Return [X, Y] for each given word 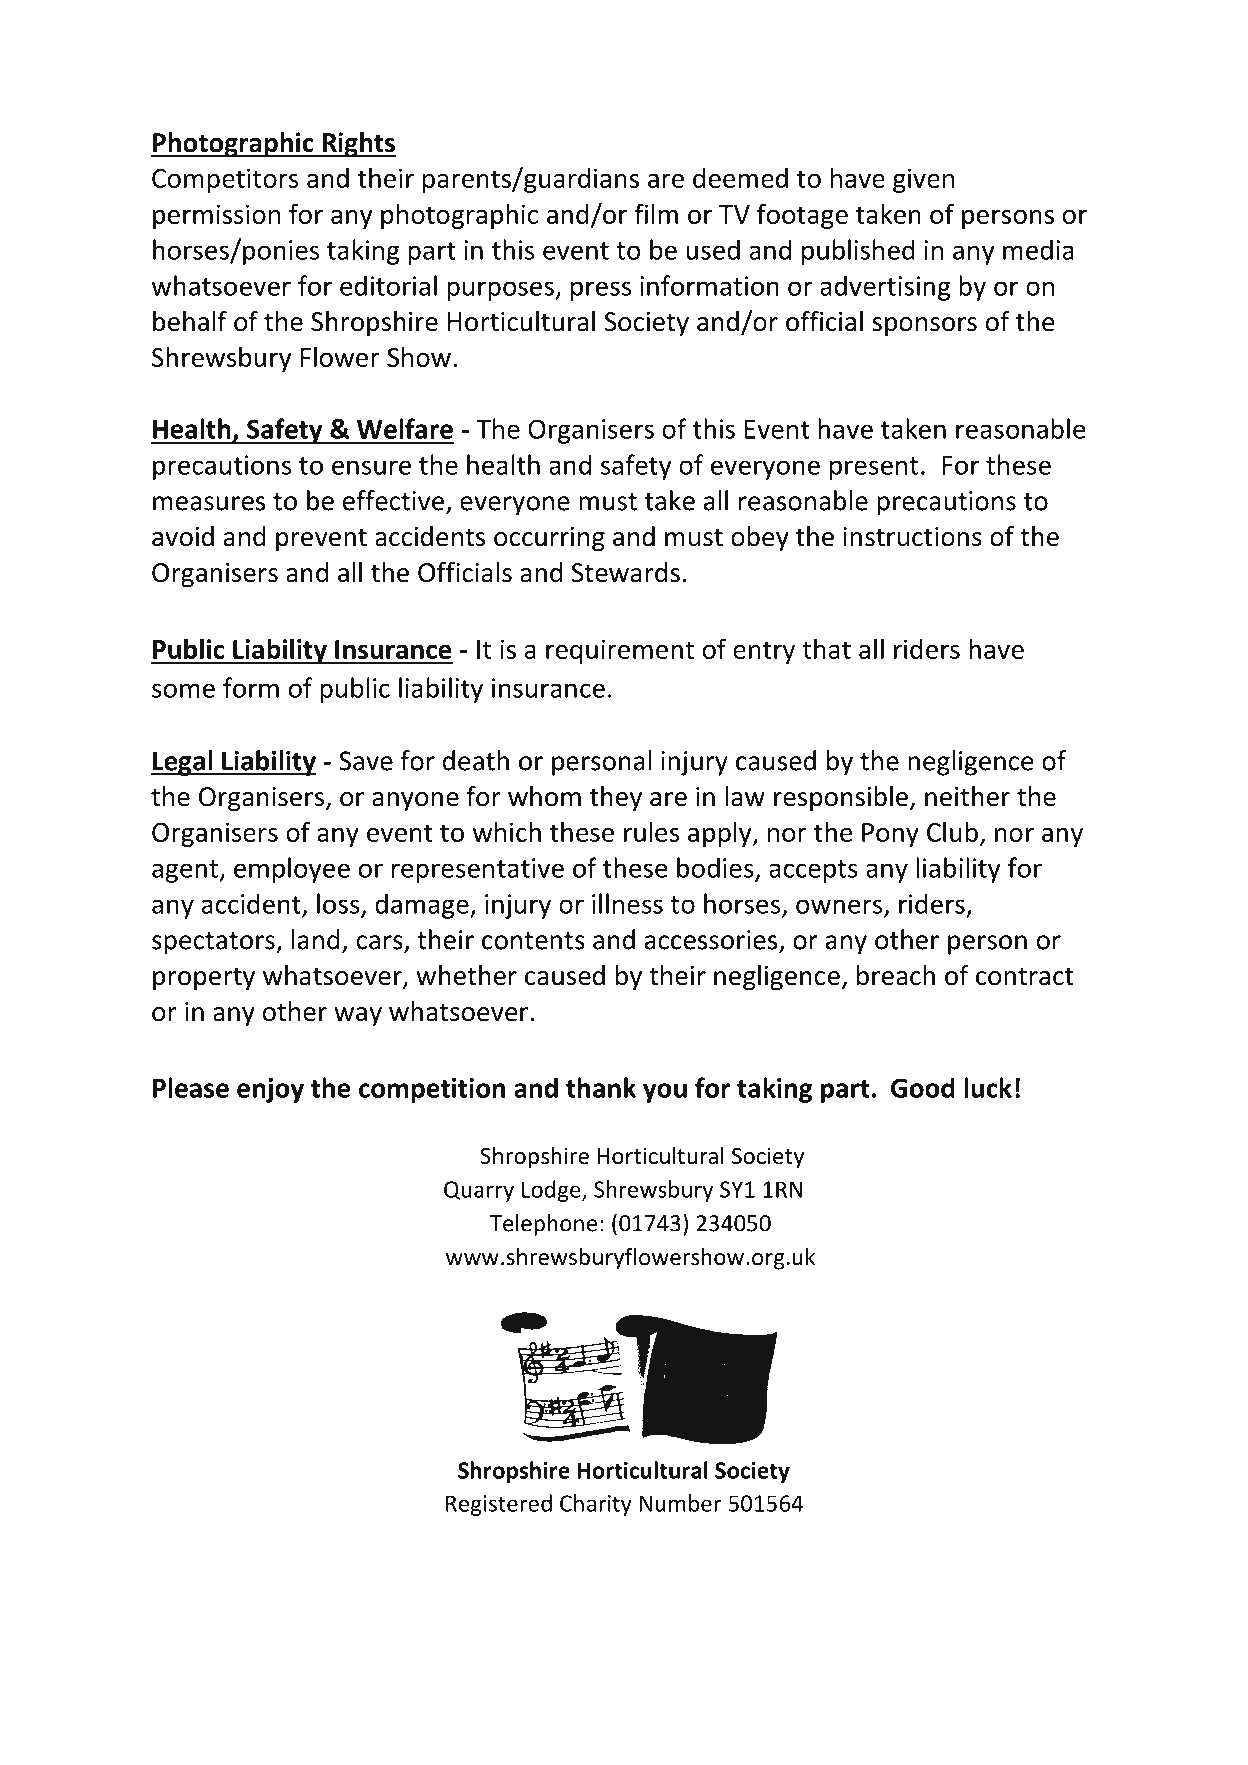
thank [601, 1087]
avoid [183, 536]
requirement [620, 651]
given [923, 180]
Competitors [225, 180]
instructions [912, 537]
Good [923, 1087]
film [656, 213]
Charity [596, 1505]
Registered [499, 1505]
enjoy [270, 1090]
